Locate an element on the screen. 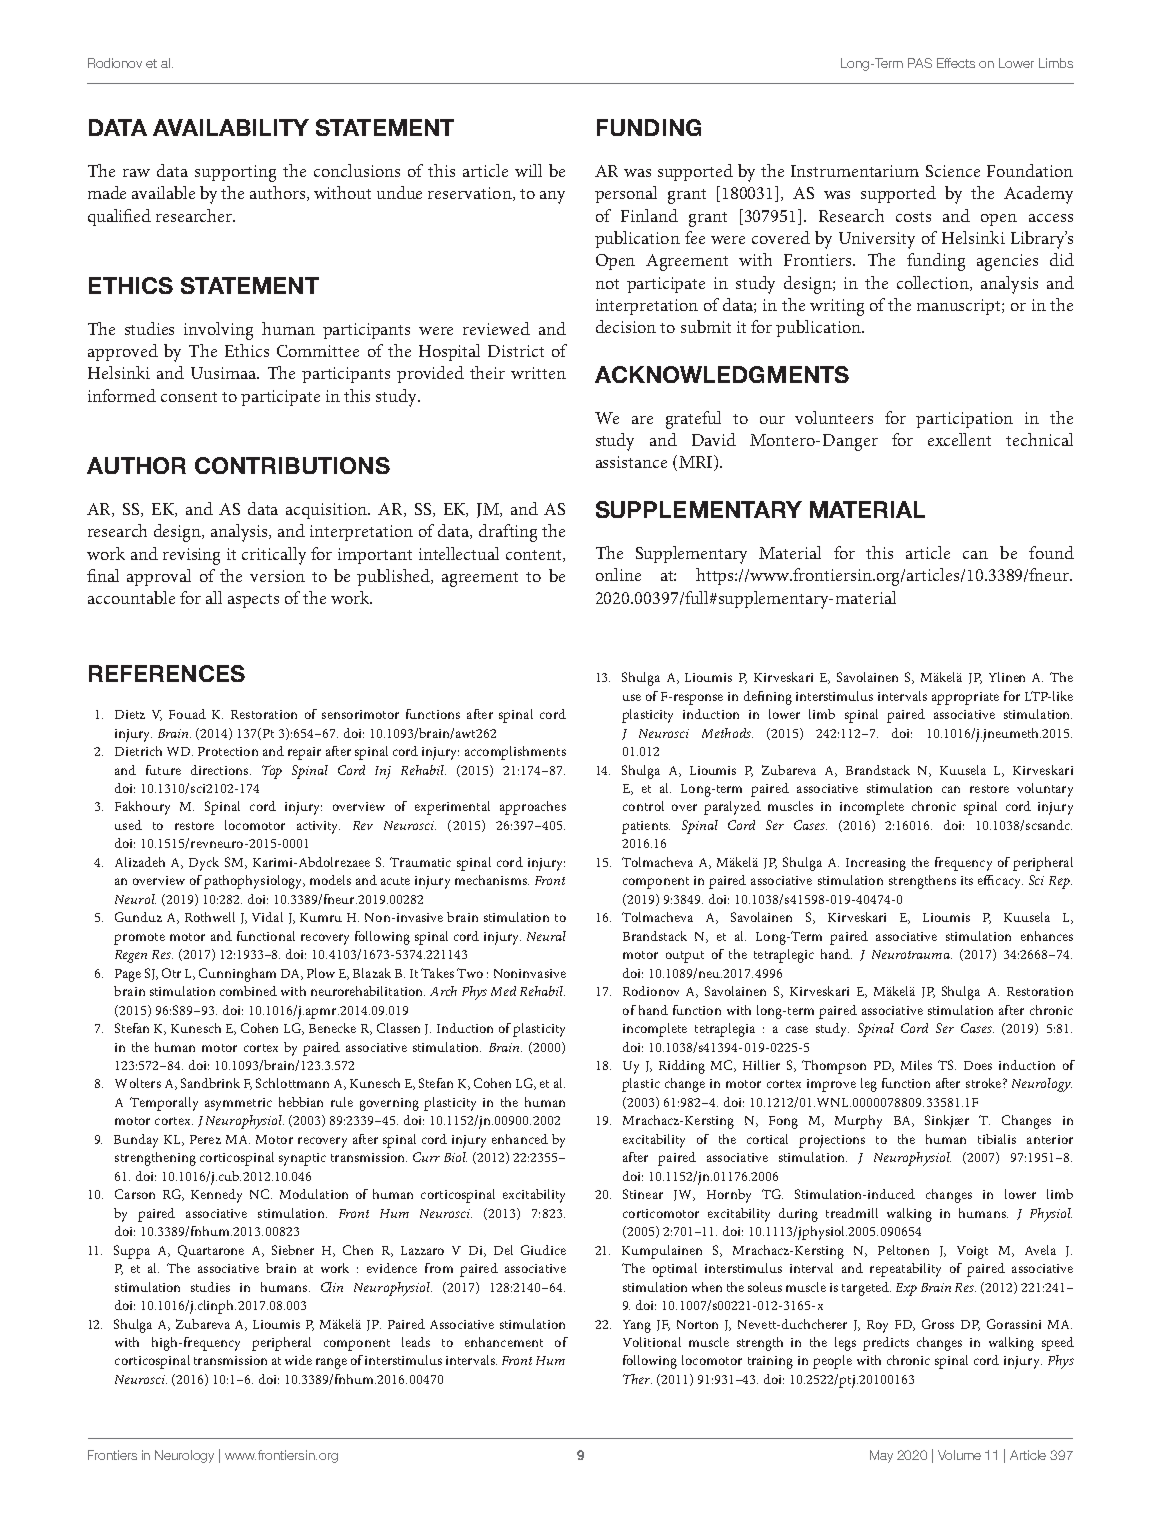  Neural is located at coordinates (546, 936).
